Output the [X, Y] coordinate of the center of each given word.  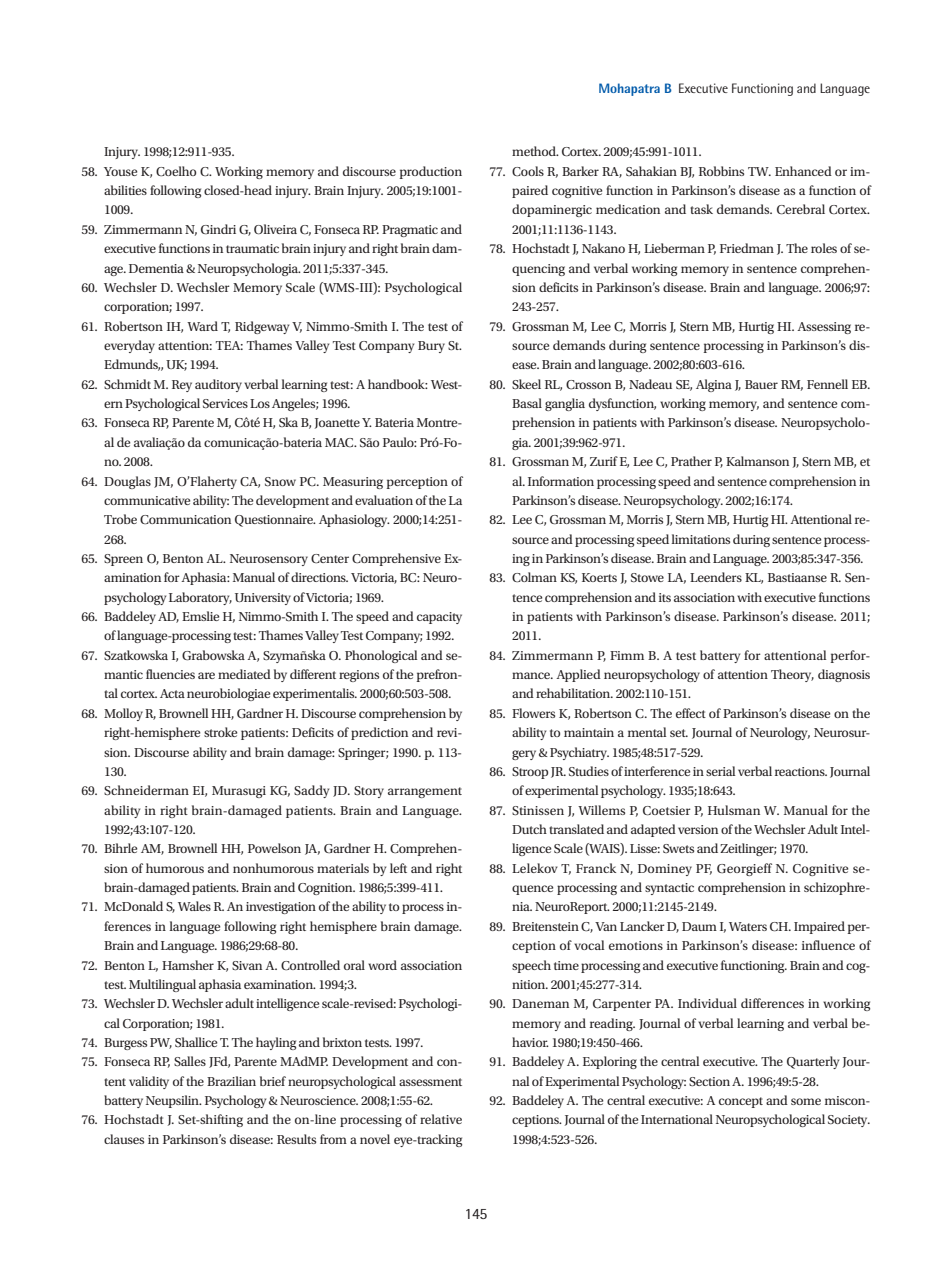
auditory [218, 385]
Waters [748, 926]
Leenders [716, 577]
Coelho [176, 171]
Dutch [529, 829]
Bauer [761, 384]
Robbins [721, 171]
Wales [194, 906]
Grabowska [213, 655]
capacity [439, 618]
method [535, 151]
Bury [431, 347]
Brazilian [231, 1081]
